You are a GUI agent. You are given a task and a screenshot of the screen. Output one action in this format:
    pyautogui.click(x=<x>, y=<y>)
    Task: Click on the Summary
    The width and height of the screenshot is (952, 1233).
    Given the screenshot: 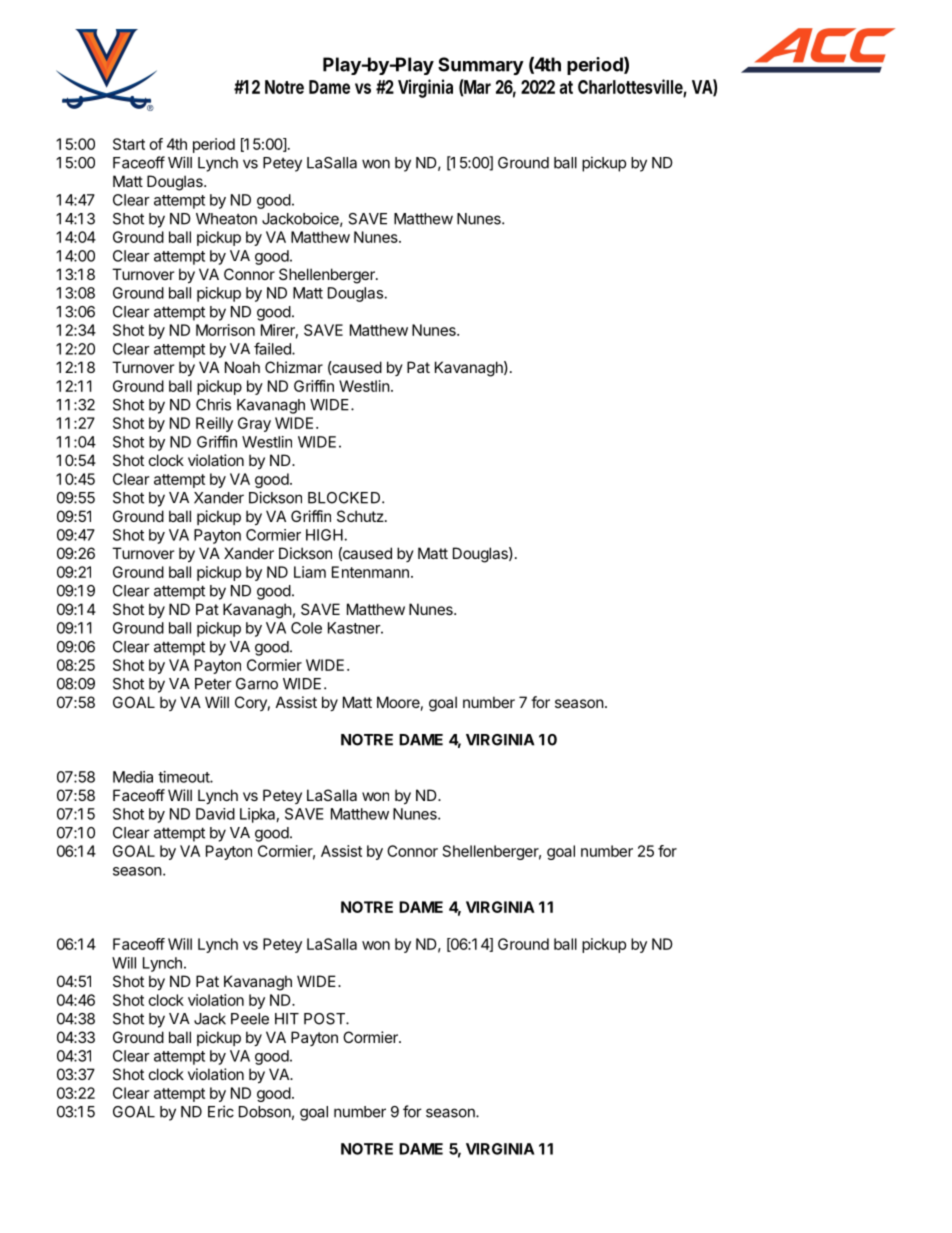 What is the action you would take?
    pyautogui.click(x=481, y=66)
